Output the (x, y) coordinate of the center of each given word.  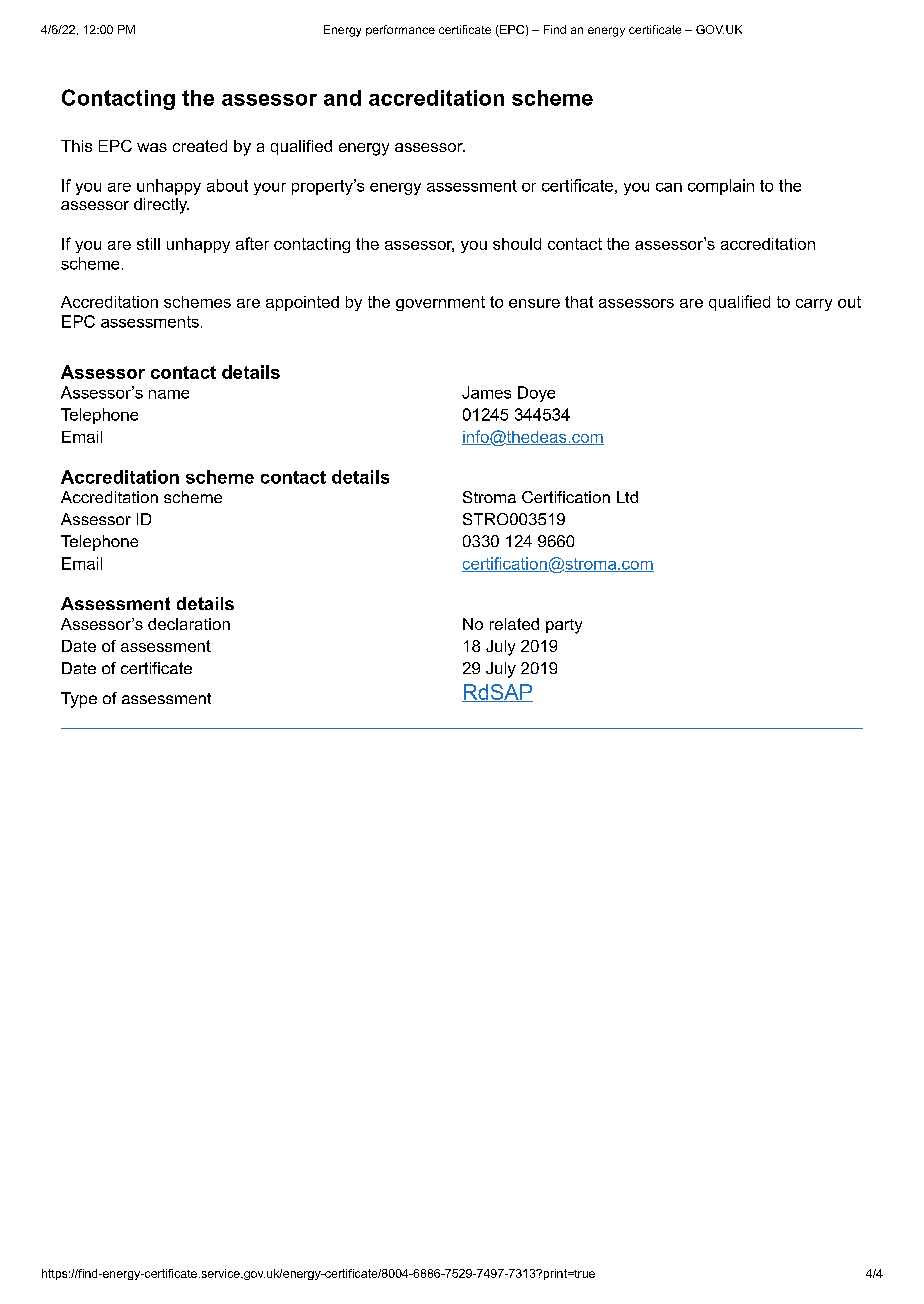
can (669, 187)
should (517, 244)
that (579, 302)
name (169, 394)
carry (814, 305)
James (486, 392)
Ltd (627, 497)
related (514, 624)
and (342, 98)
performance (400, 30)
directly (161, 206)
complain (721, 187)
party (564, 626)
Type (79, 700)
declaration (189, 624)
